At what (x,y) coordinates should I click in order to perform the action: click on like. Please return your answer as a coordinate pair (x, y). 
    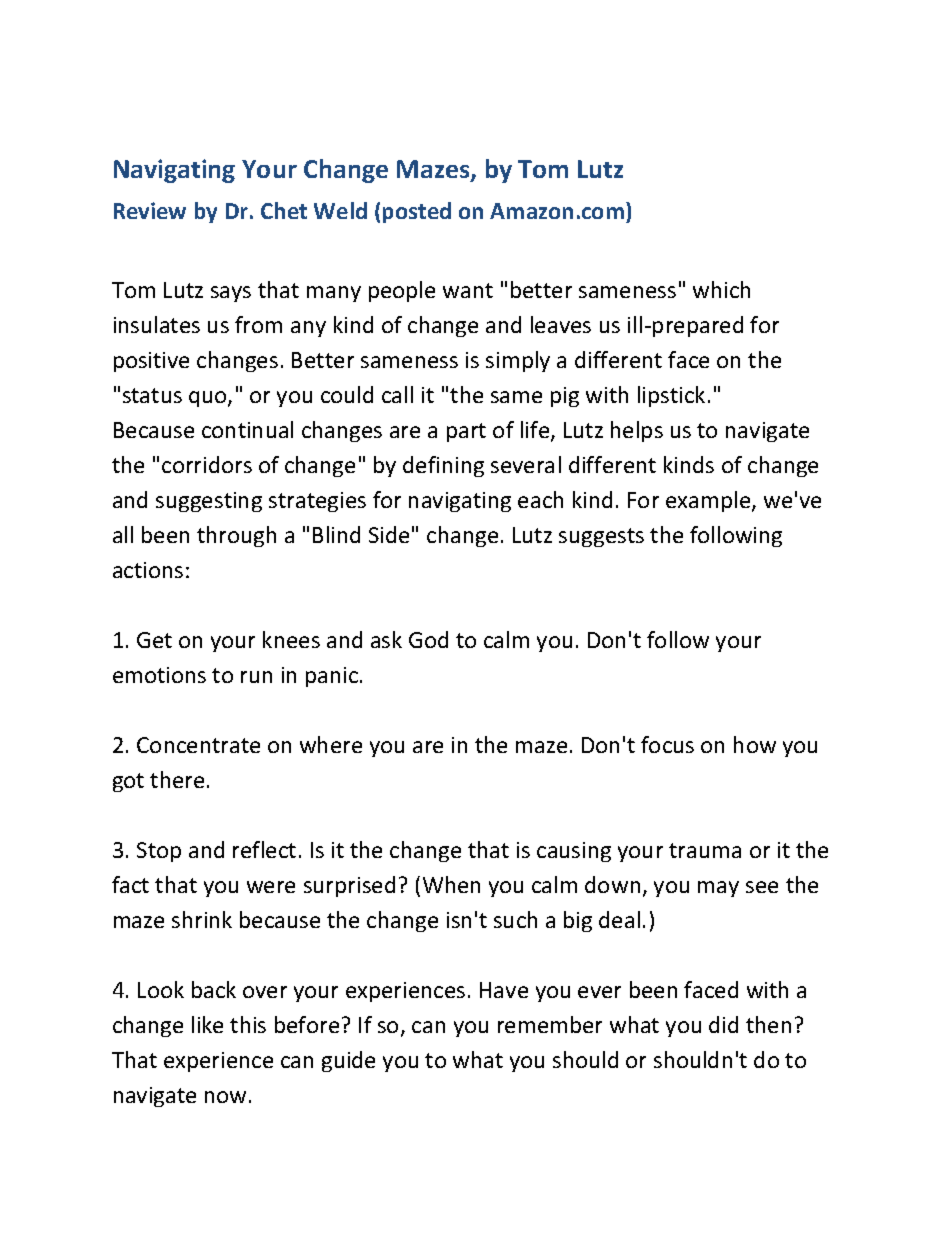
    Looking at the image, I should click on (207, 1024).
